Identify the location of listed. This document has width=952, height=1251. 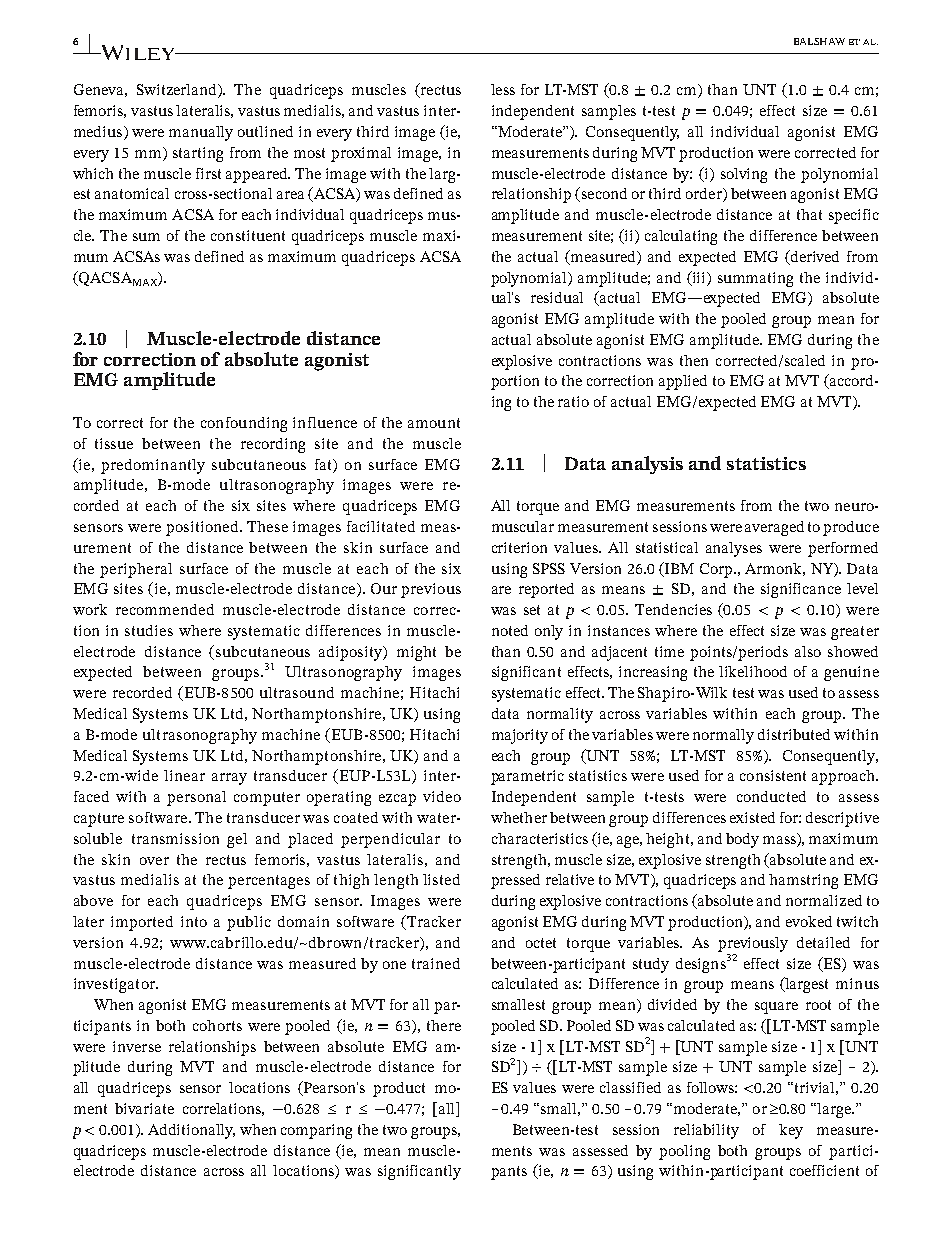
(441, 879).
